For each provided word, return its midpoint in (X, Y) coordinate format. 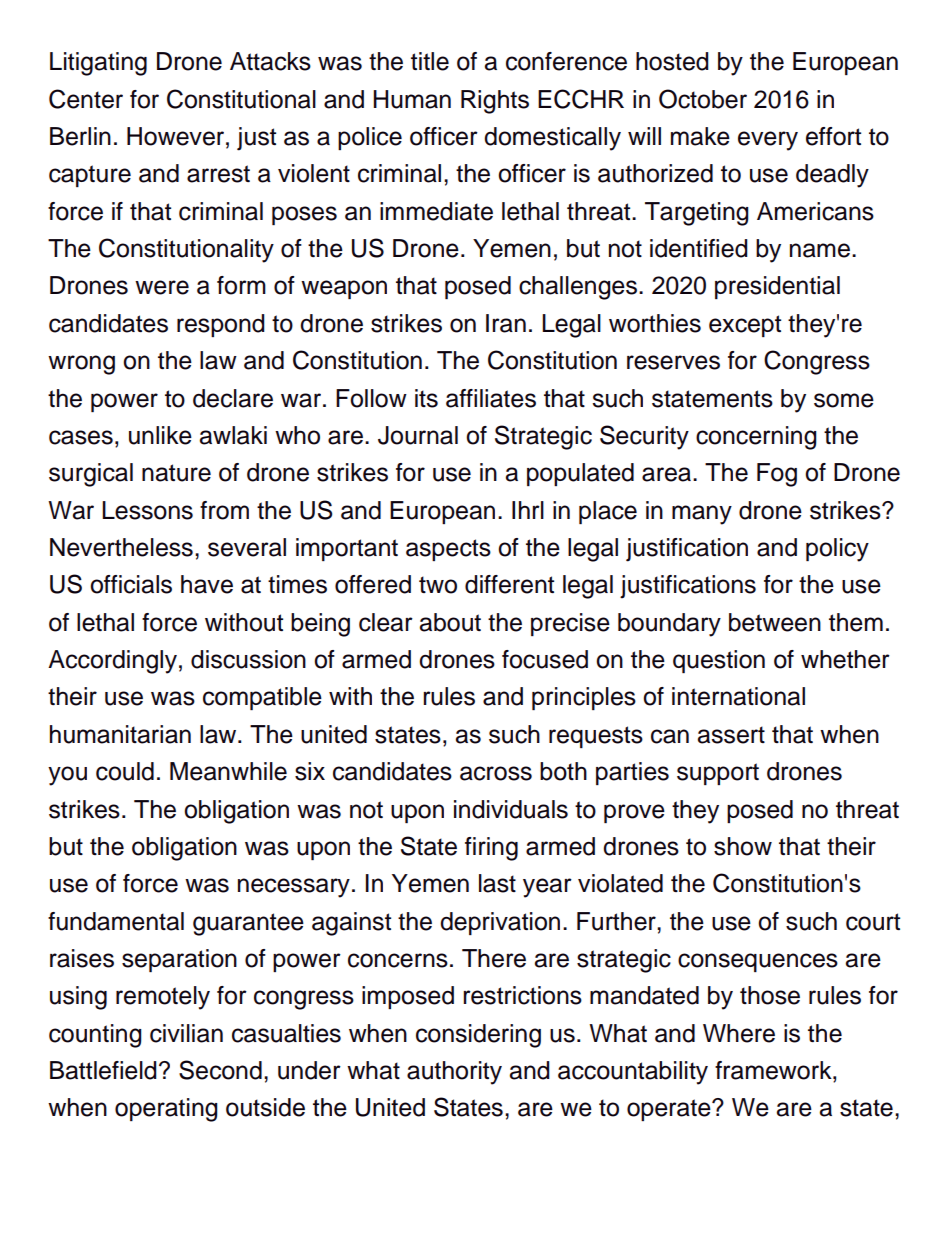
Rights (495, 102)
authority (454, 1073)
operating (166, 1110)
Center (86, 99)
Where (739, 1033)
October (703, 99)
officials (131, 584)
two (438, 585)
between (775, 622)
